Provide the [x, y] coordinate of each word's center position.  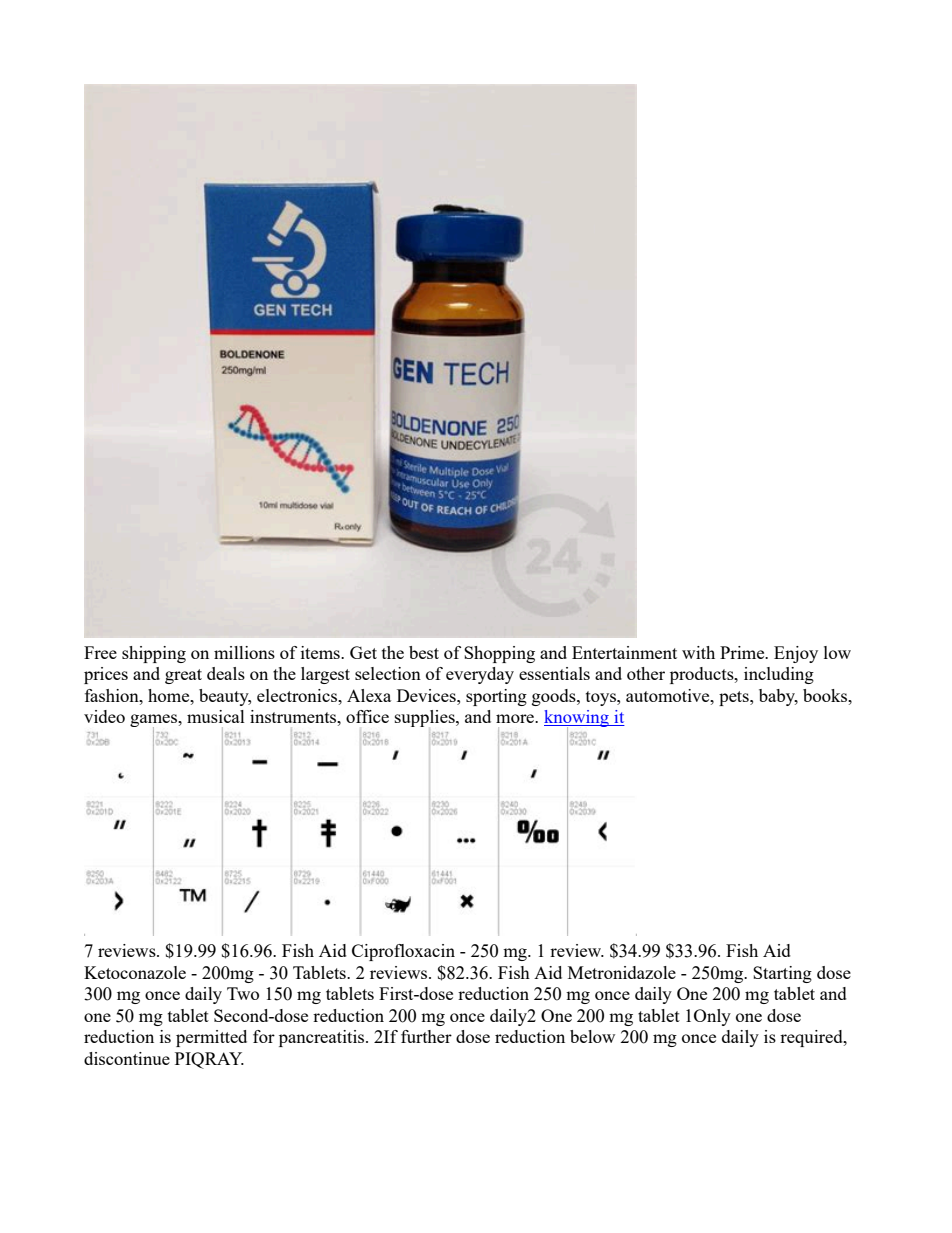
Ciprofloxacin [403, 952]
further [426, 1036]
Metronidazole [622, 972]
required [812, 1038]
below [592, 1036]
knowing [577, 720]
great [183, 676]
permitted [211, 1038]
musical [216, 716]
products [703, 675]
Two [243, 993]
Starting [782, 974]
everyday [480, 675]
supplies [426, 718]
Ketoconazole [135, 972]
